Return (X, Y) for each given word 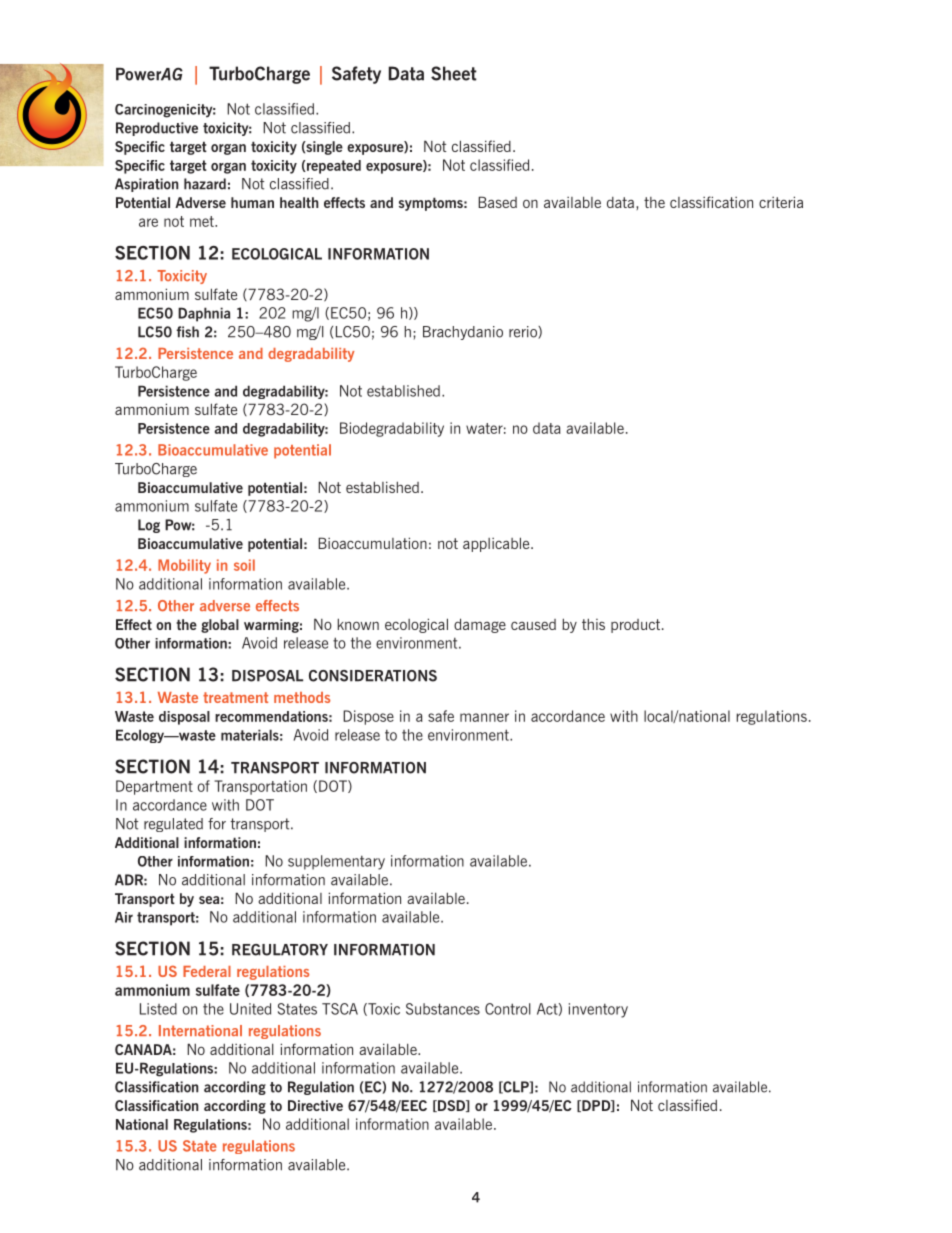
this (593, 624)
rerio (524, 332)
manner (484, 717)
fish (187, 332)
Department (154, 787)
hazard (205, 184)
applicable (497, 544)
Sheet (454, 73)
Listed (158, 1009)
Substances (443, 1009)
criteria (781, 202)
